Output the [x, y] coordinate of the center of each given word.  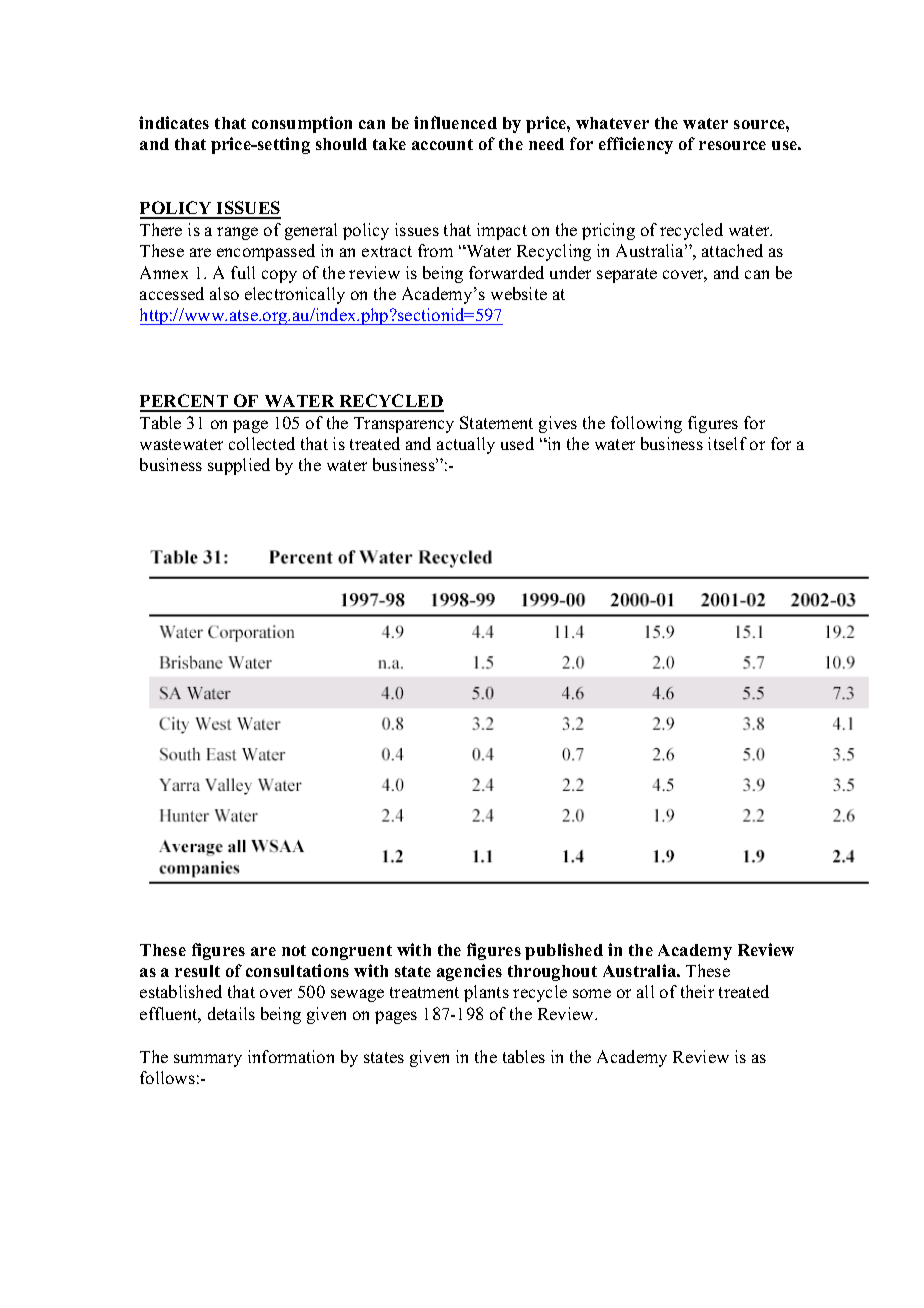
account [442, 144]
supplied [239, 466]
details [231, 1013]
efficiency [636, 145]
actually [466, 445]
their [697, 991]
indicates [174, 122]
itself [727, 443]
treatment [424, 992]
